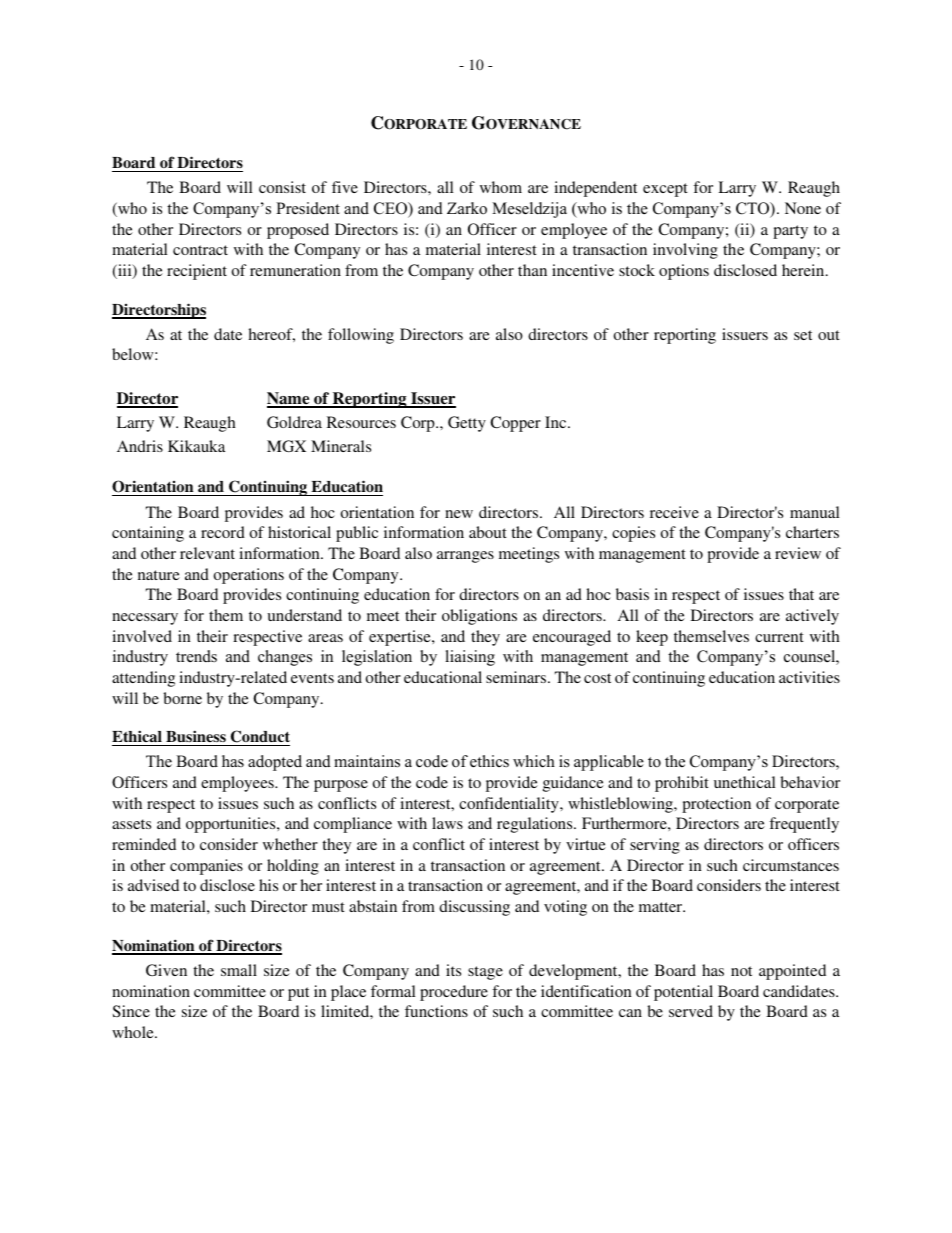  I want to click on contract, so click(200, 250).
